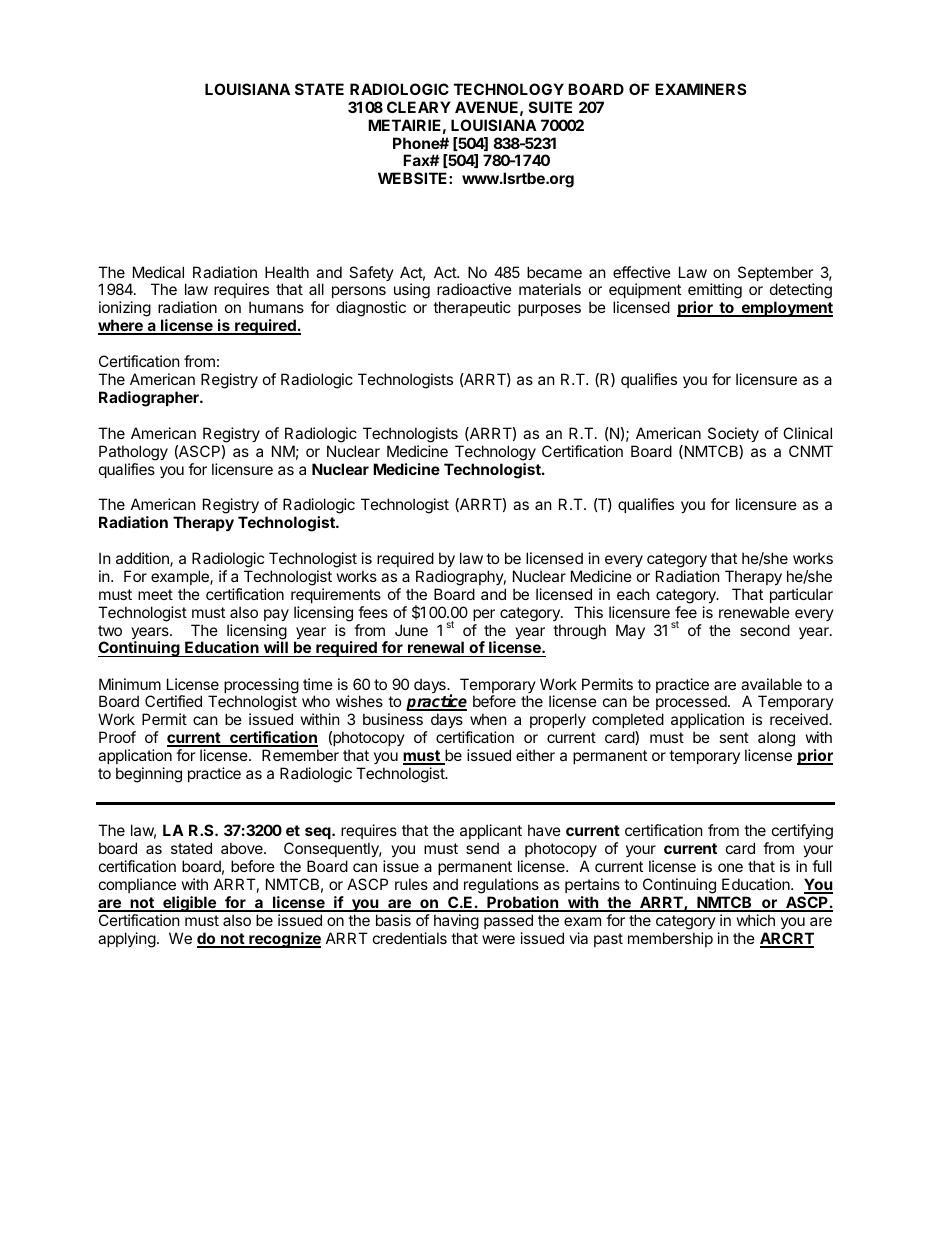 Image resolution: width=952 pixels, height=1233 pixels. Describe the element at coordinates (550, 107) in the screenshot. I see `SUITE` at that location.
